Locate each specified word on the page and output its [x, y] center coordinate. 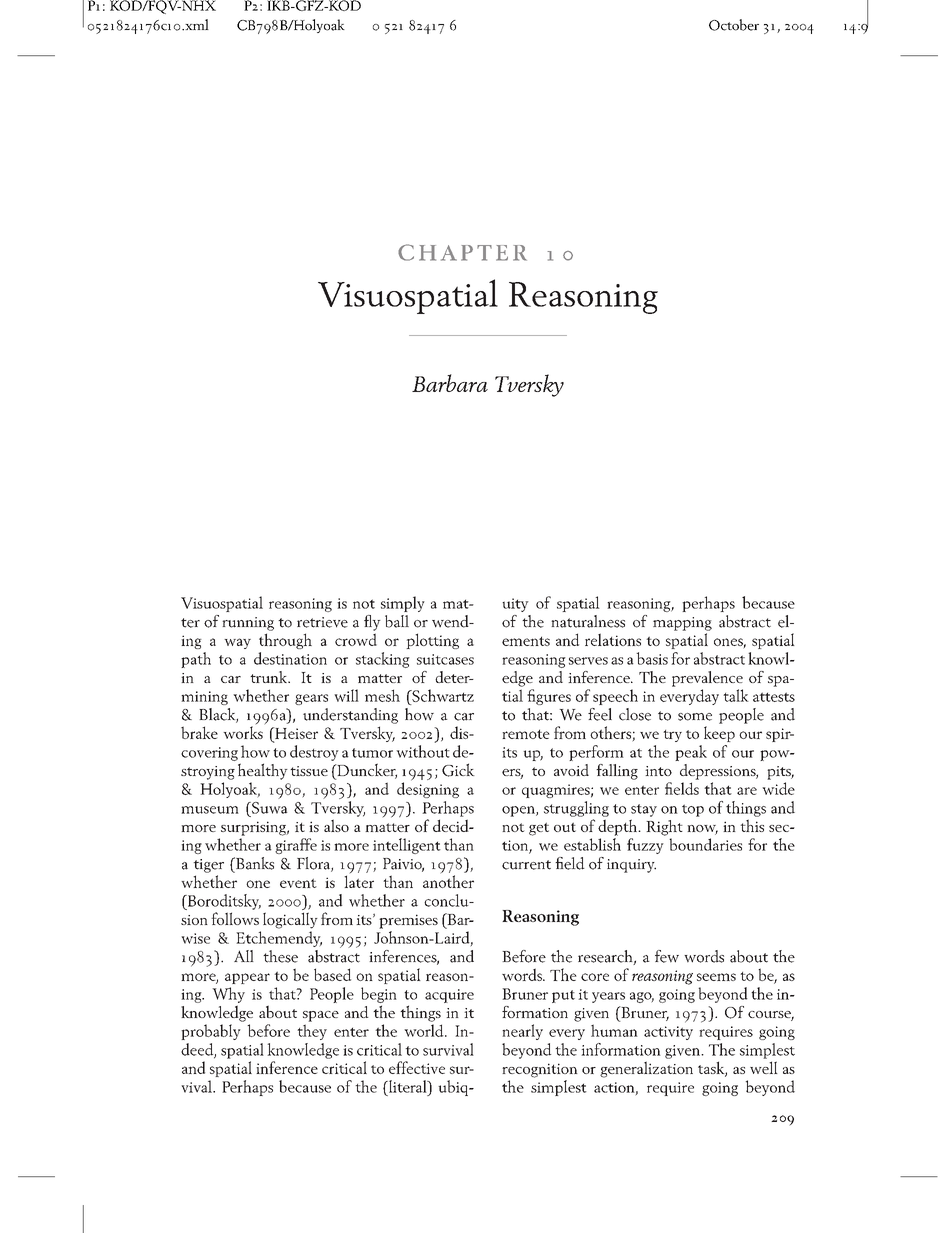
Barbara [450, 383]
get [539, 829]
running [248, 624]
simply [403, 604]
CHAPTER [462, 252]
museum [210, 810]
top [693, 810]
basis [652, 658]
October [734, 25]
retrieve [322, 622]
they [312, 1032]
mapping [682, 624]
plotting [432, 641]
